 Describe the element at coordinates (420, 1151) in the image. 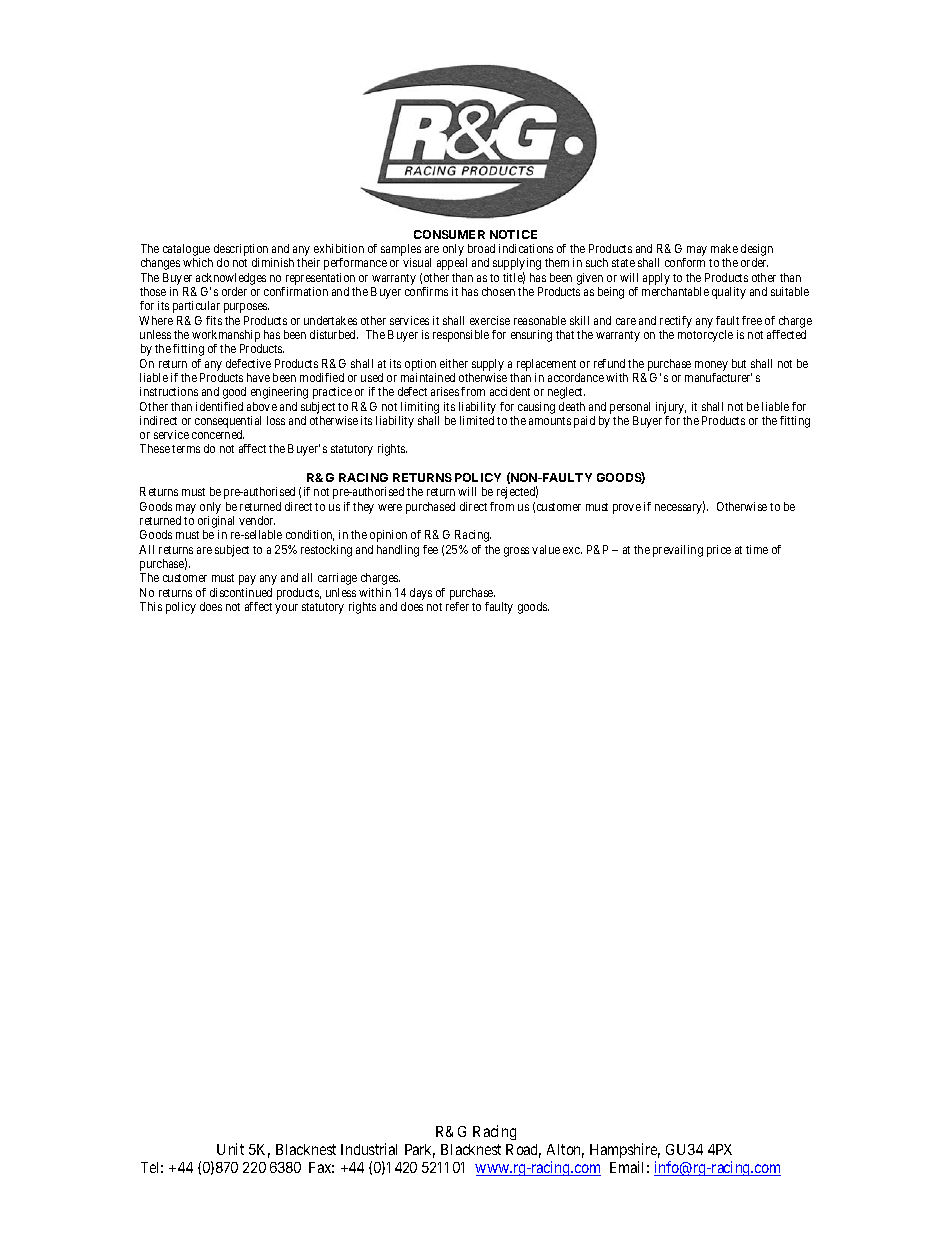

I see `Park` at that location.
